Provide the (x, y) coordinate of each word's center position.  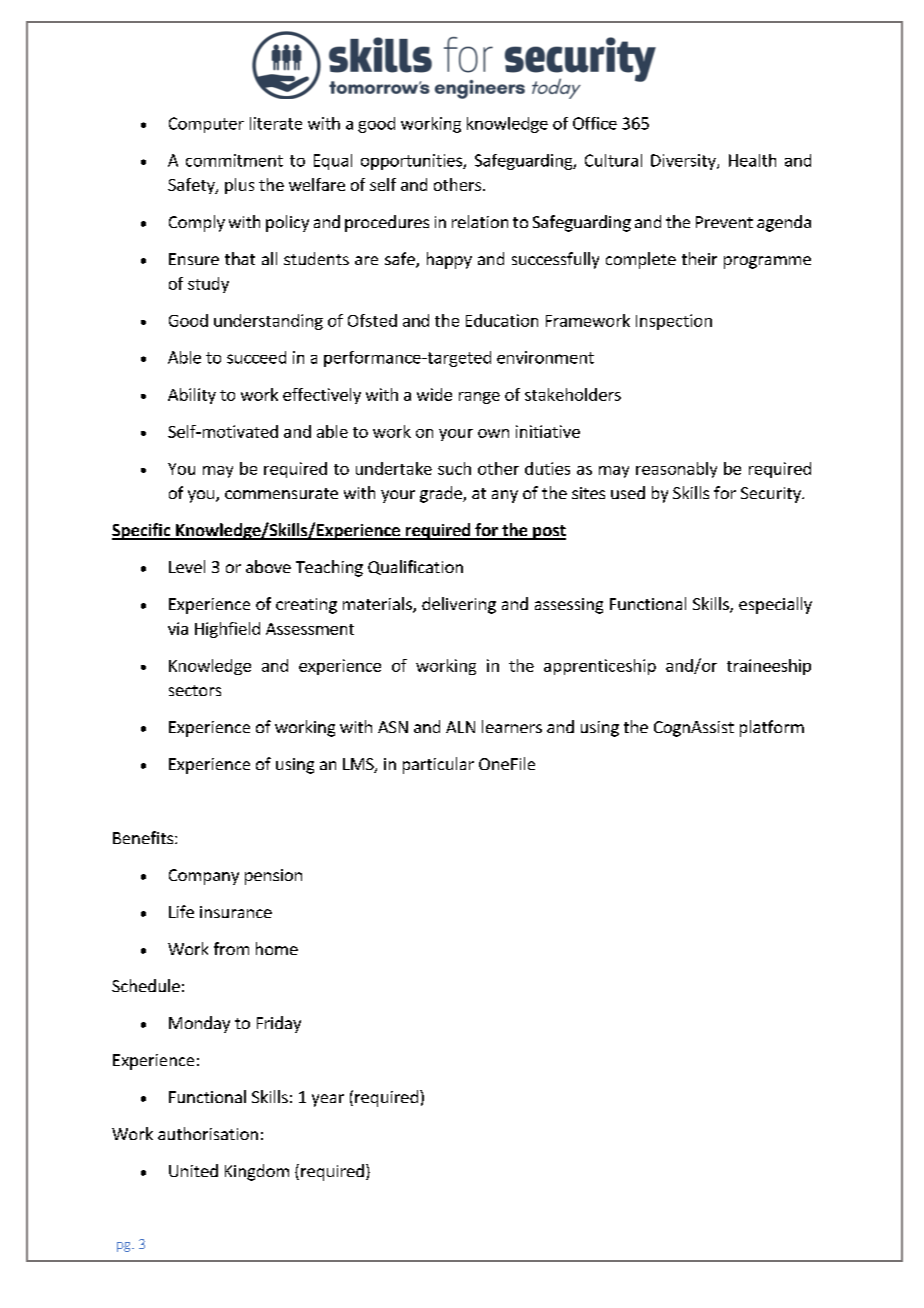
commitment (234, 160)
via (178, 628)
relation (480, 221)
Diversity (684, 162)
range (479, 398)
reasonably (676, 470)
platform (772, 728)
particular (438, 765)
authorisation (208, 1133)
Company (204, 877)
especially (775, 605)
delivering (459, 605)
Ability (192, 396)
